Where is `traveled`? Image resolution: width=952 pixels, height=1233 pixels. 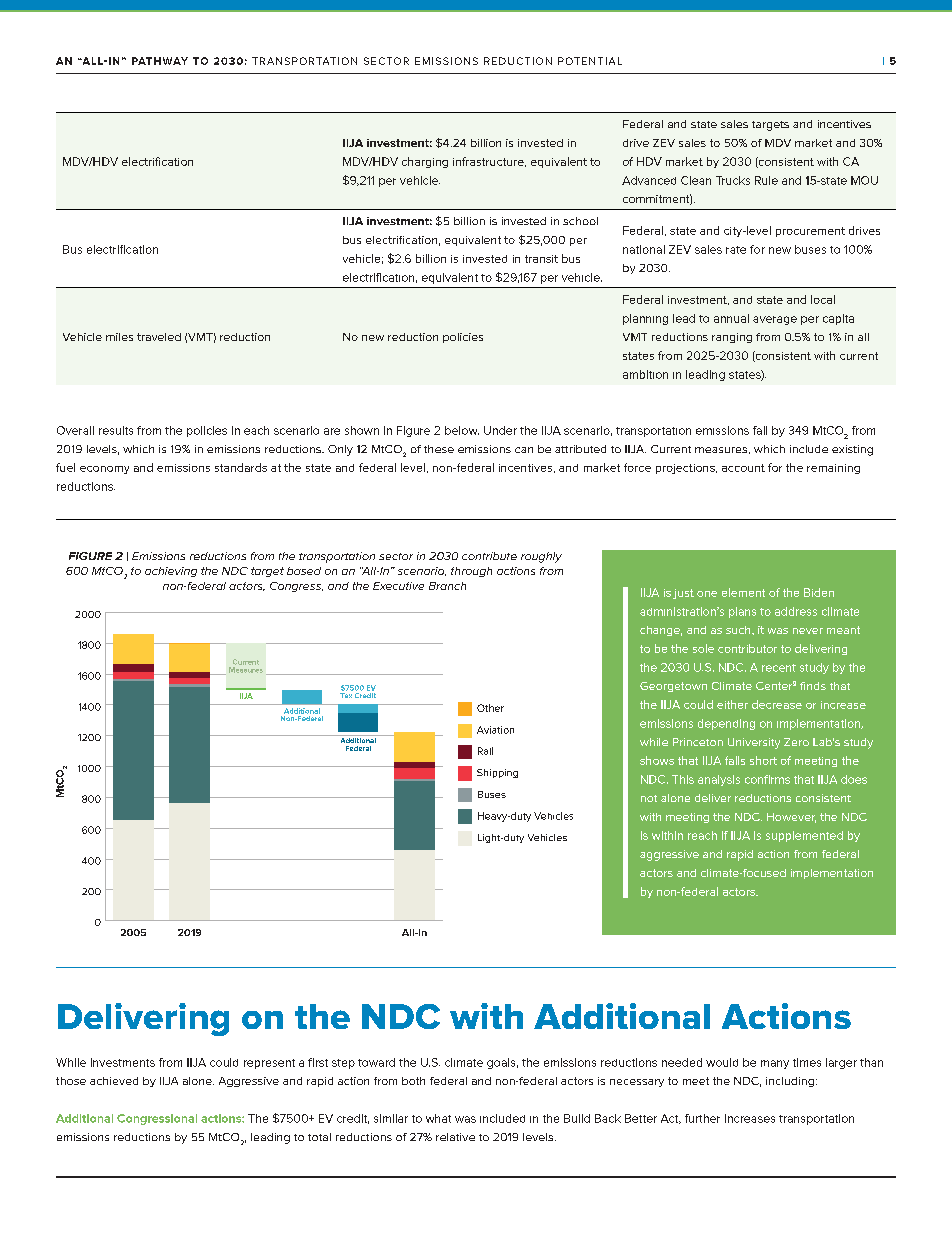 traveled is located at coordinates (159, 337).
